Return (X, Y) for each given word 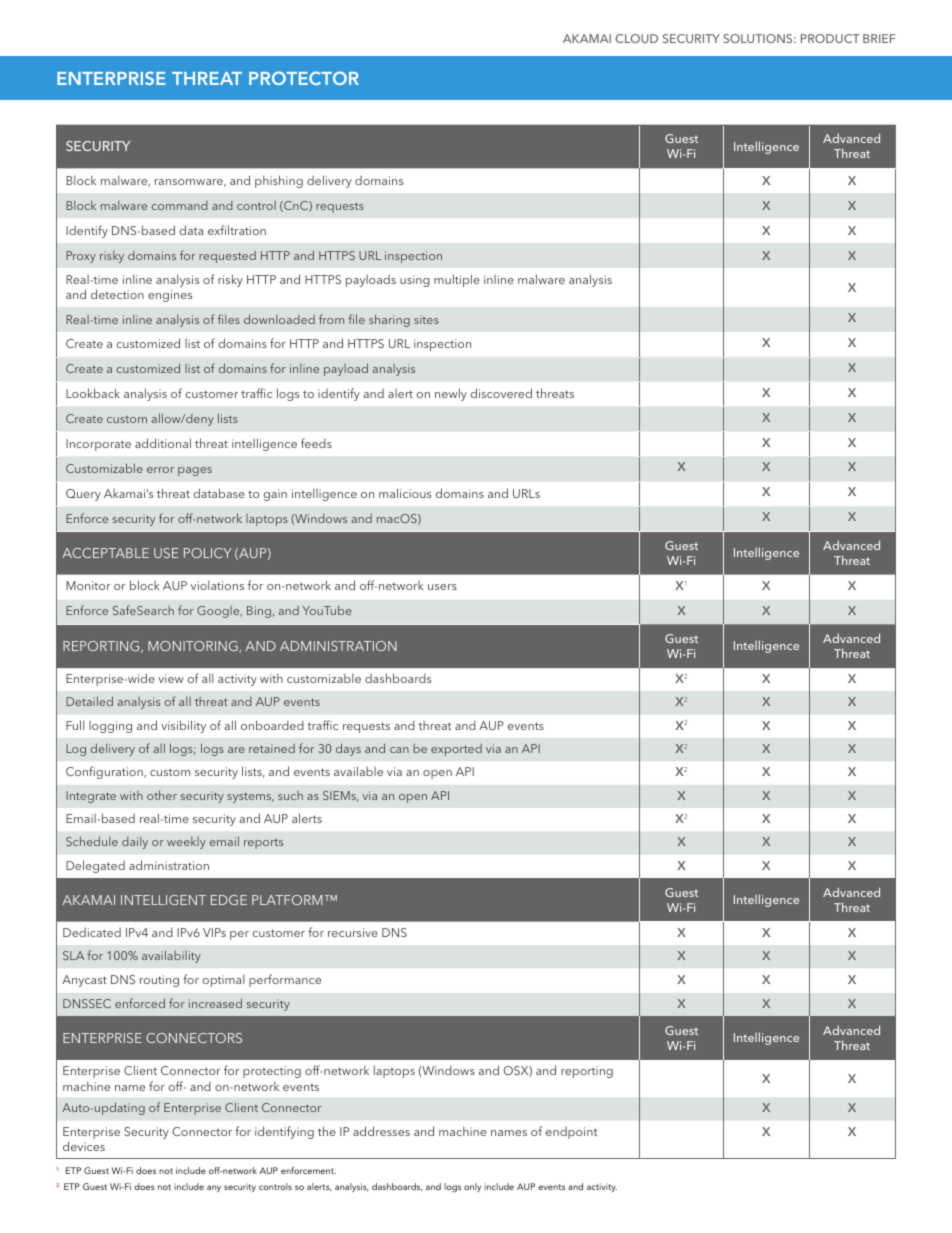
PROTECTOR (304, 78)
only (472, 1187)
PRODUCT (830, 38)
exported (456, 750)
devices (84, 1146)
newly (451, 394)
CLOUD (636, 38)
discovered (501, 393)
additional (163, 443)
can (399, 750)
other (162, 795)
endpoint (571, 1133)
